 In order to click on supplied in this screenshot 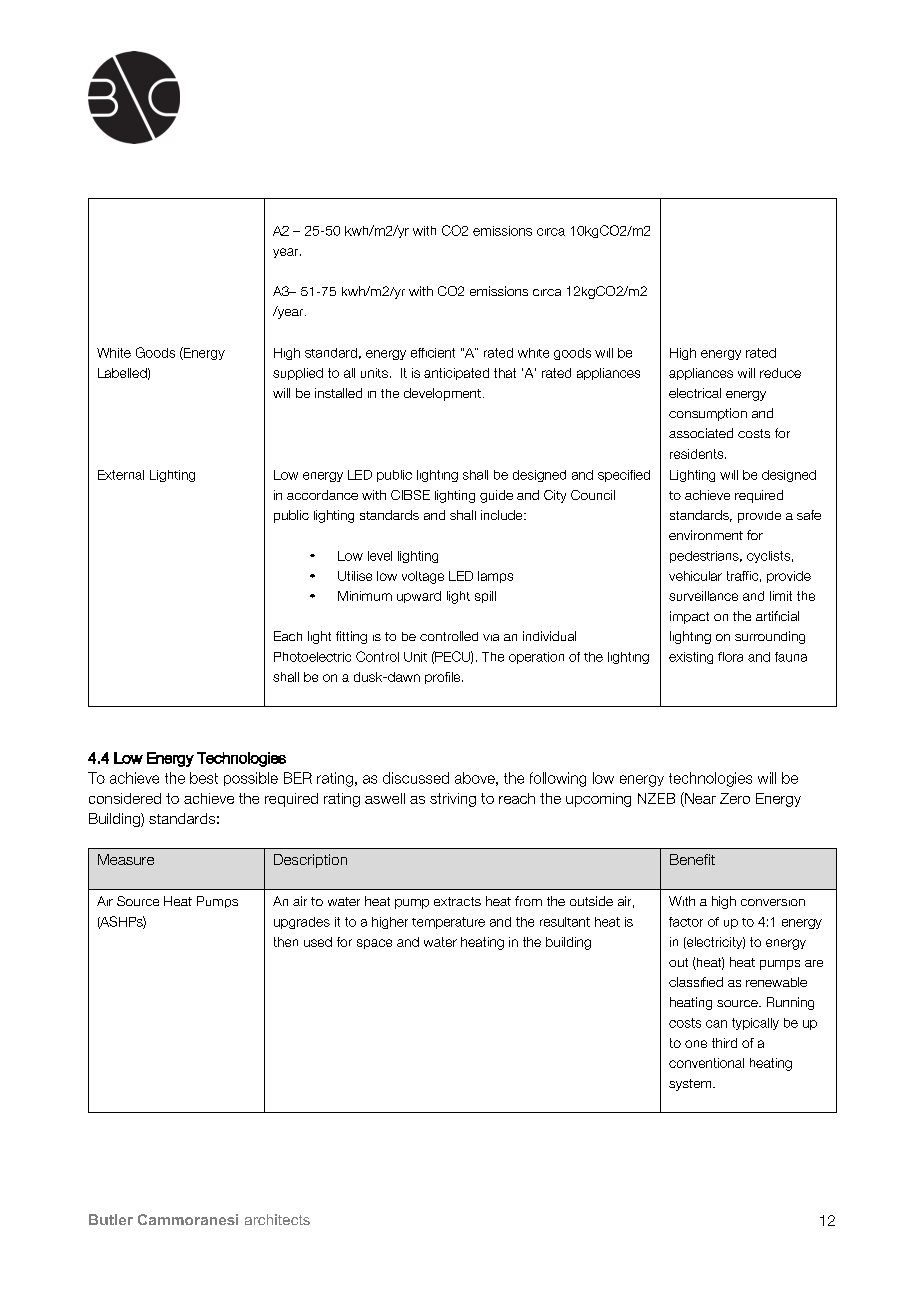, I will do `click(298, 374)`.
